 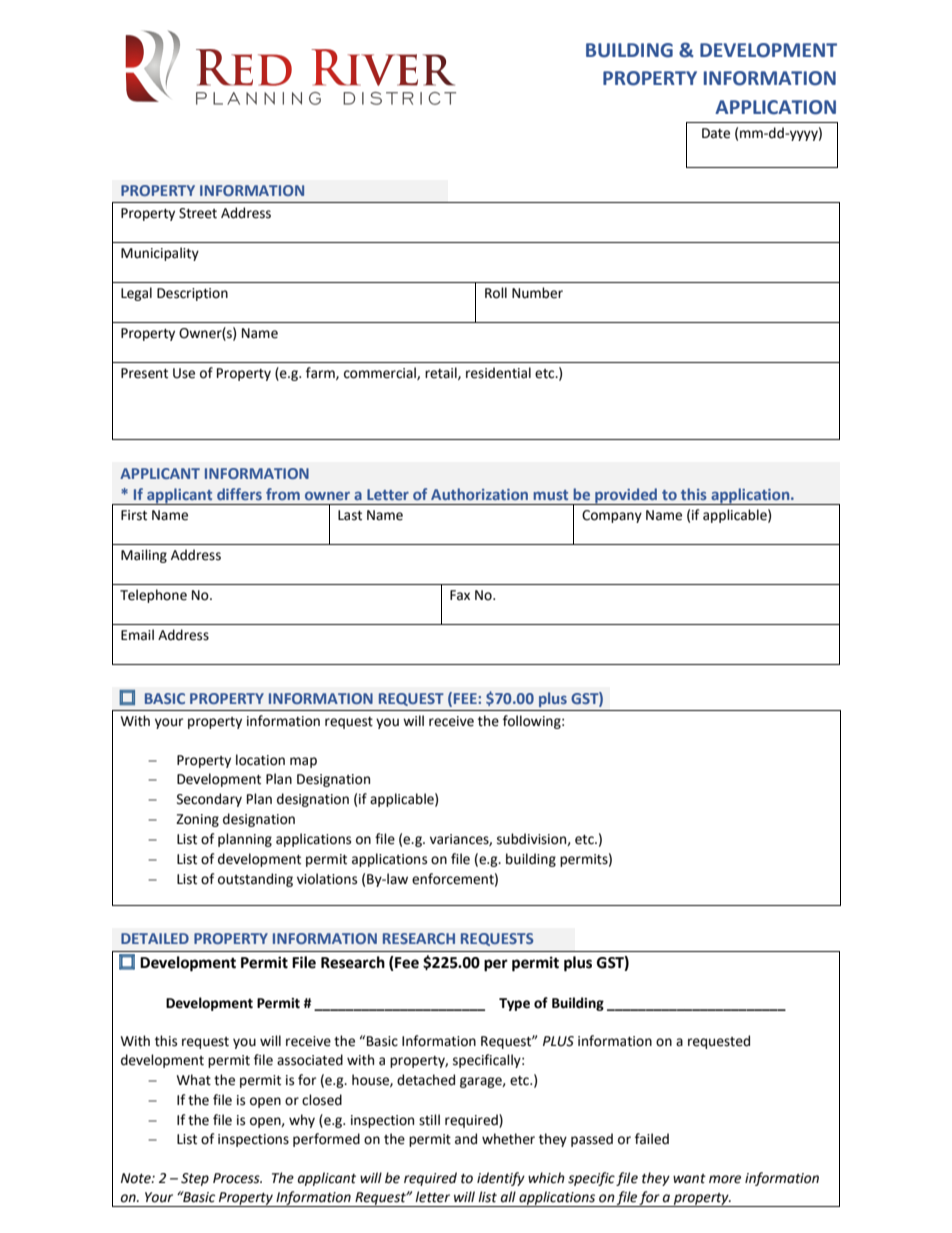 What do you see at coordinates (716, 133) in the screenshot?
I see `Date` at bounding box center [716, 133].
